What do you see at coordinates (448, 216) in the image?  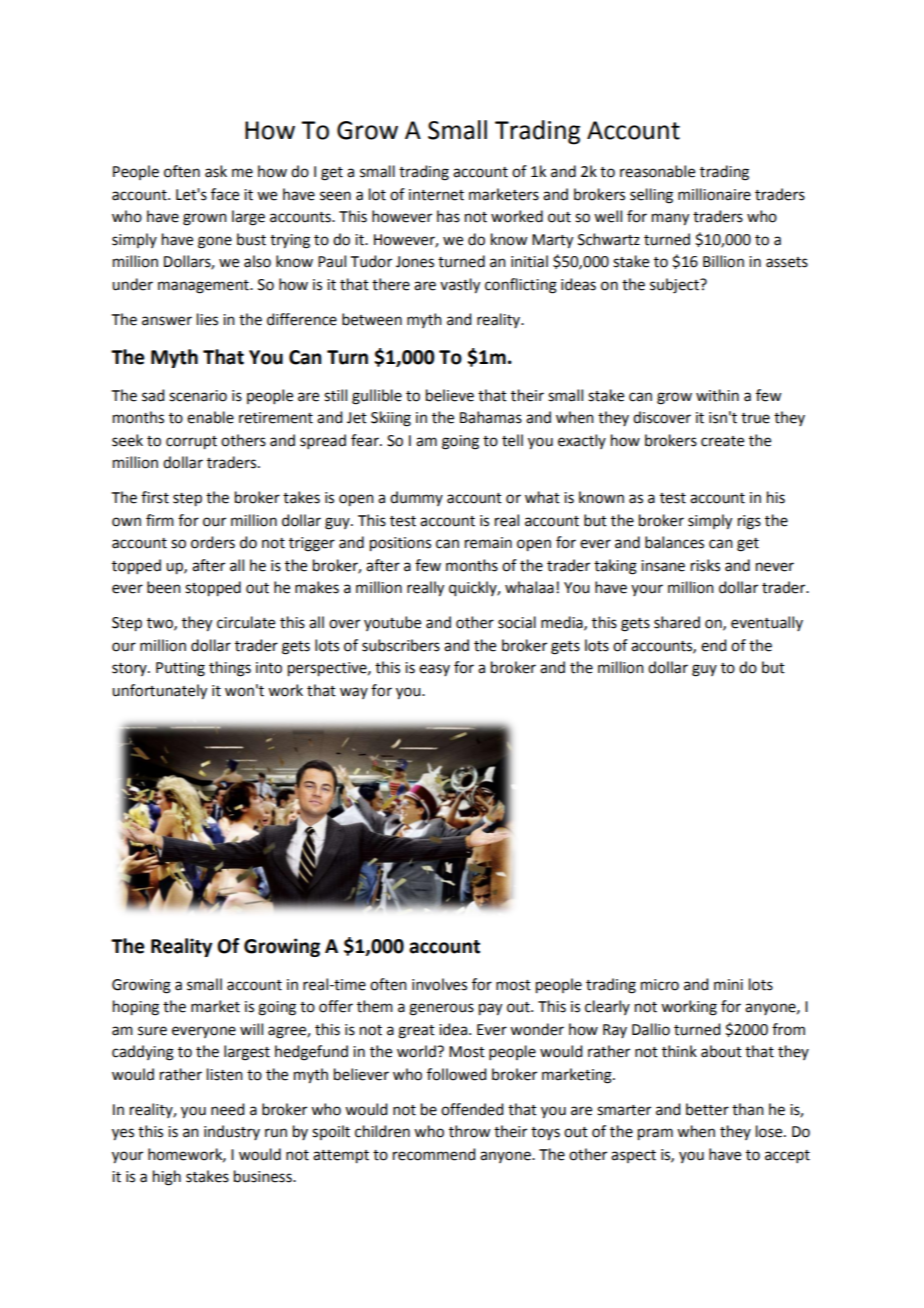 I see `has` at bounding box center [448, 216].
